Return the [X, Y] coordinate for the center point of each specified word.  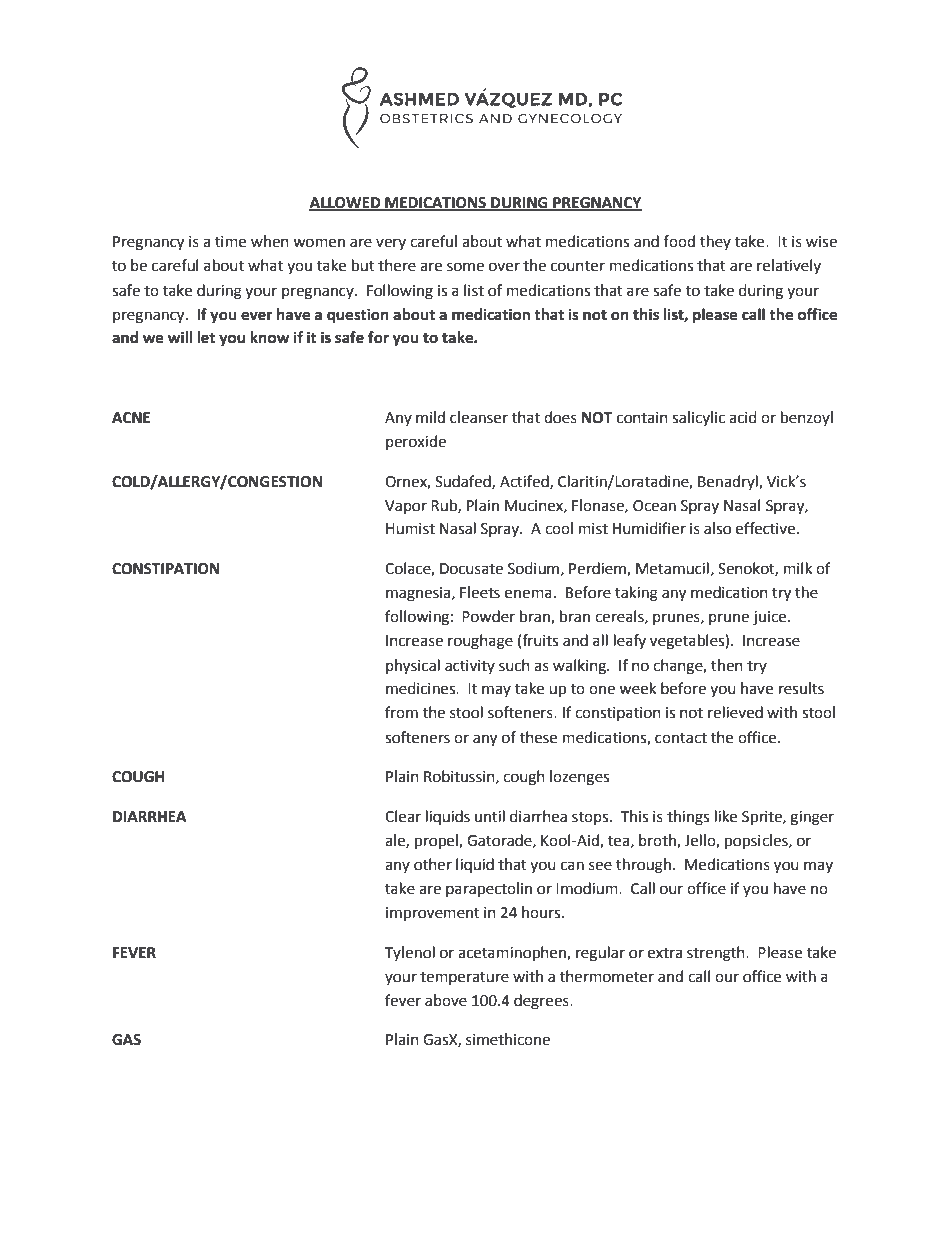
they [715, 242]
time [230, 242]
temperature [464, 978]
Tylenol [410, 953]
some [465, 267]
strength [717, 954]
